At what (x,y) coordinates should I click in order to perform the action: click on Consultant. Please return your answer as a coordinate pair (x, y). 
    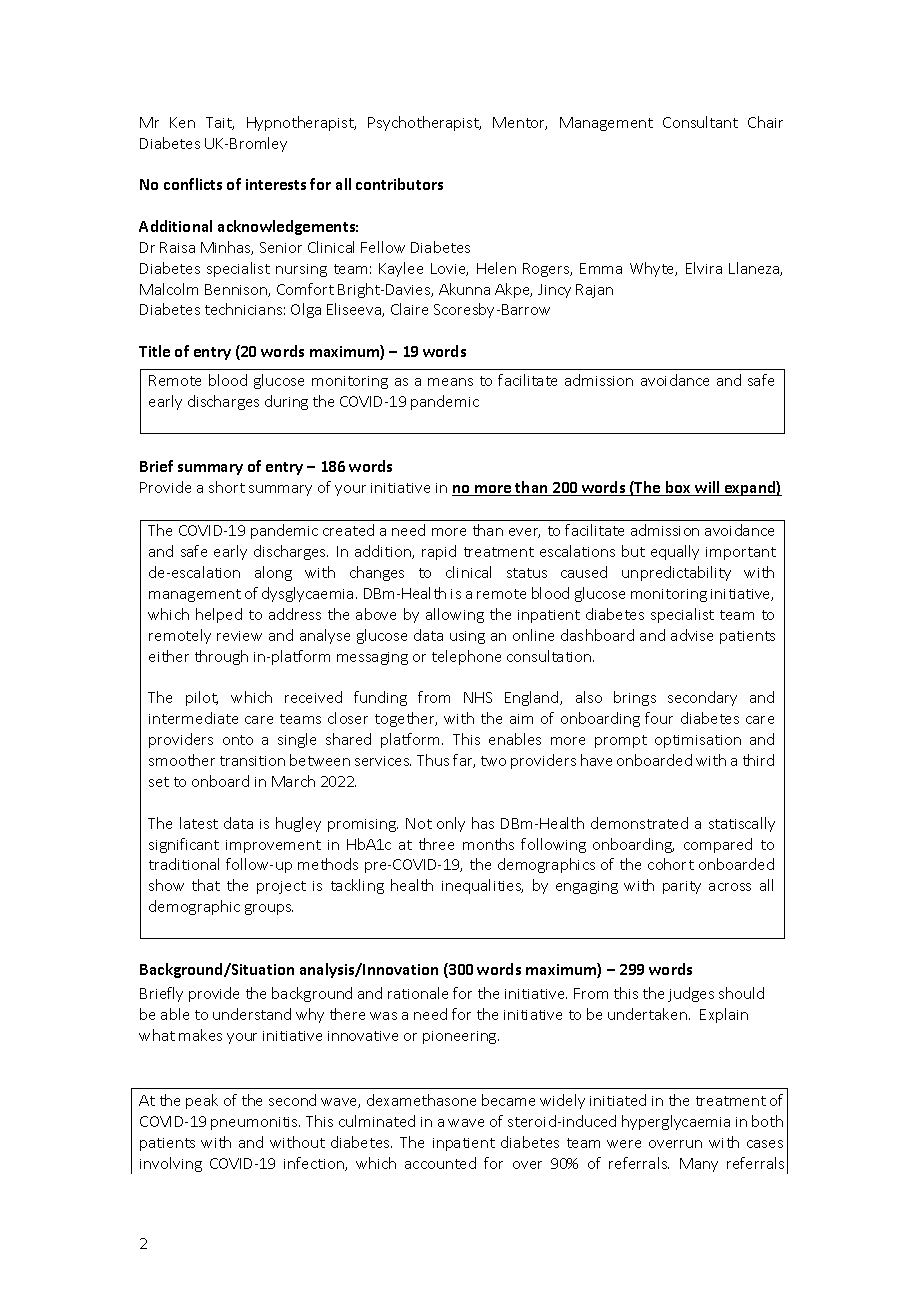
    Looking at the image, I should click on (700, 122).
